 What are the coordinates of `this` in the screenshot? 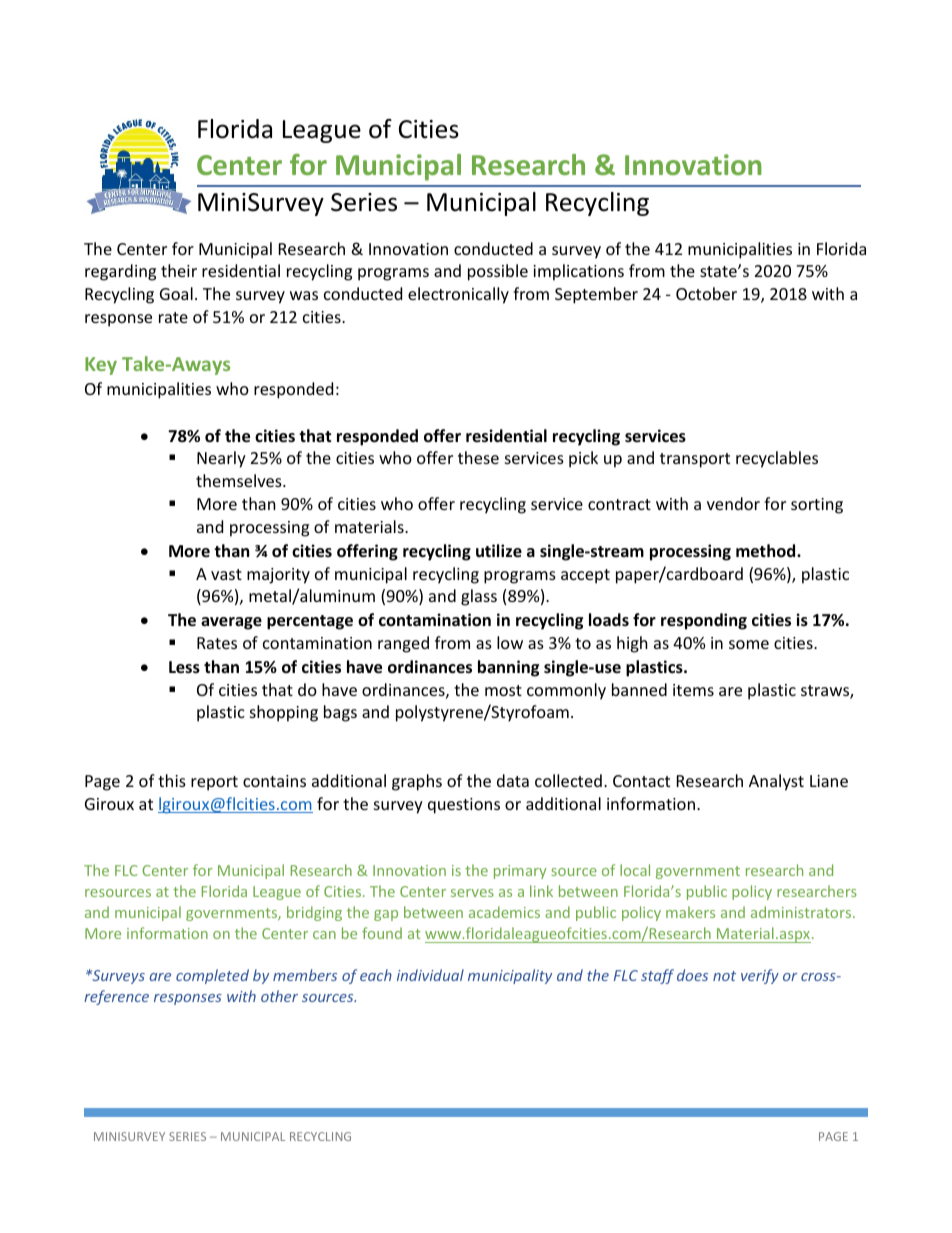 It's located at (172, 780).
